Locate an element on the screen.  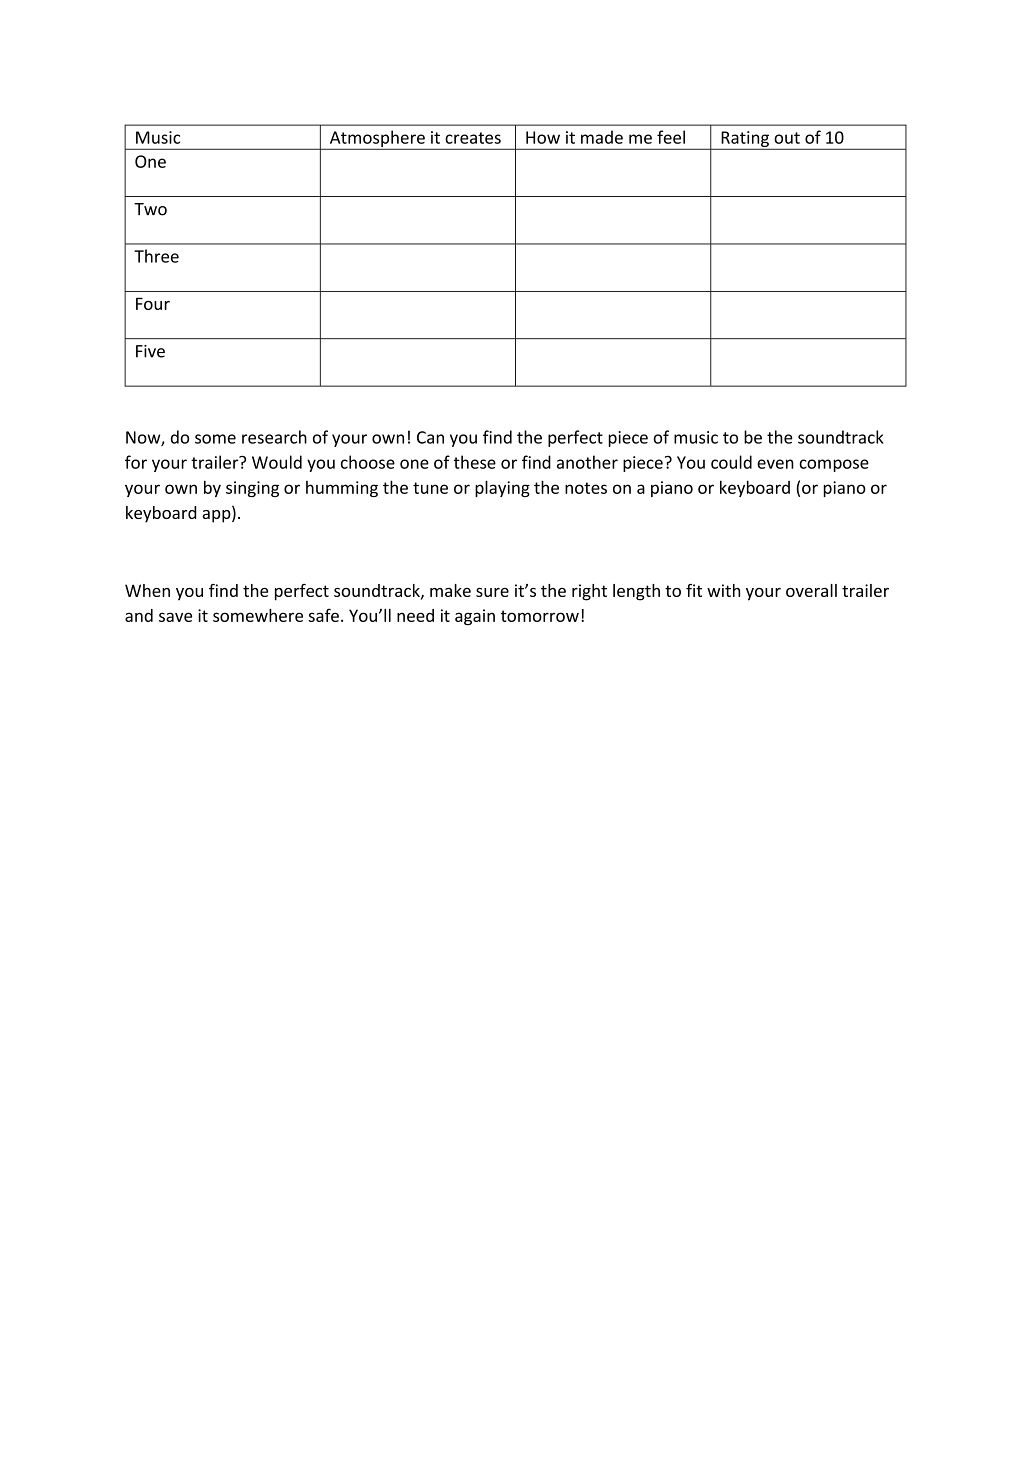
Rating is located at coordinates (745, 140).
